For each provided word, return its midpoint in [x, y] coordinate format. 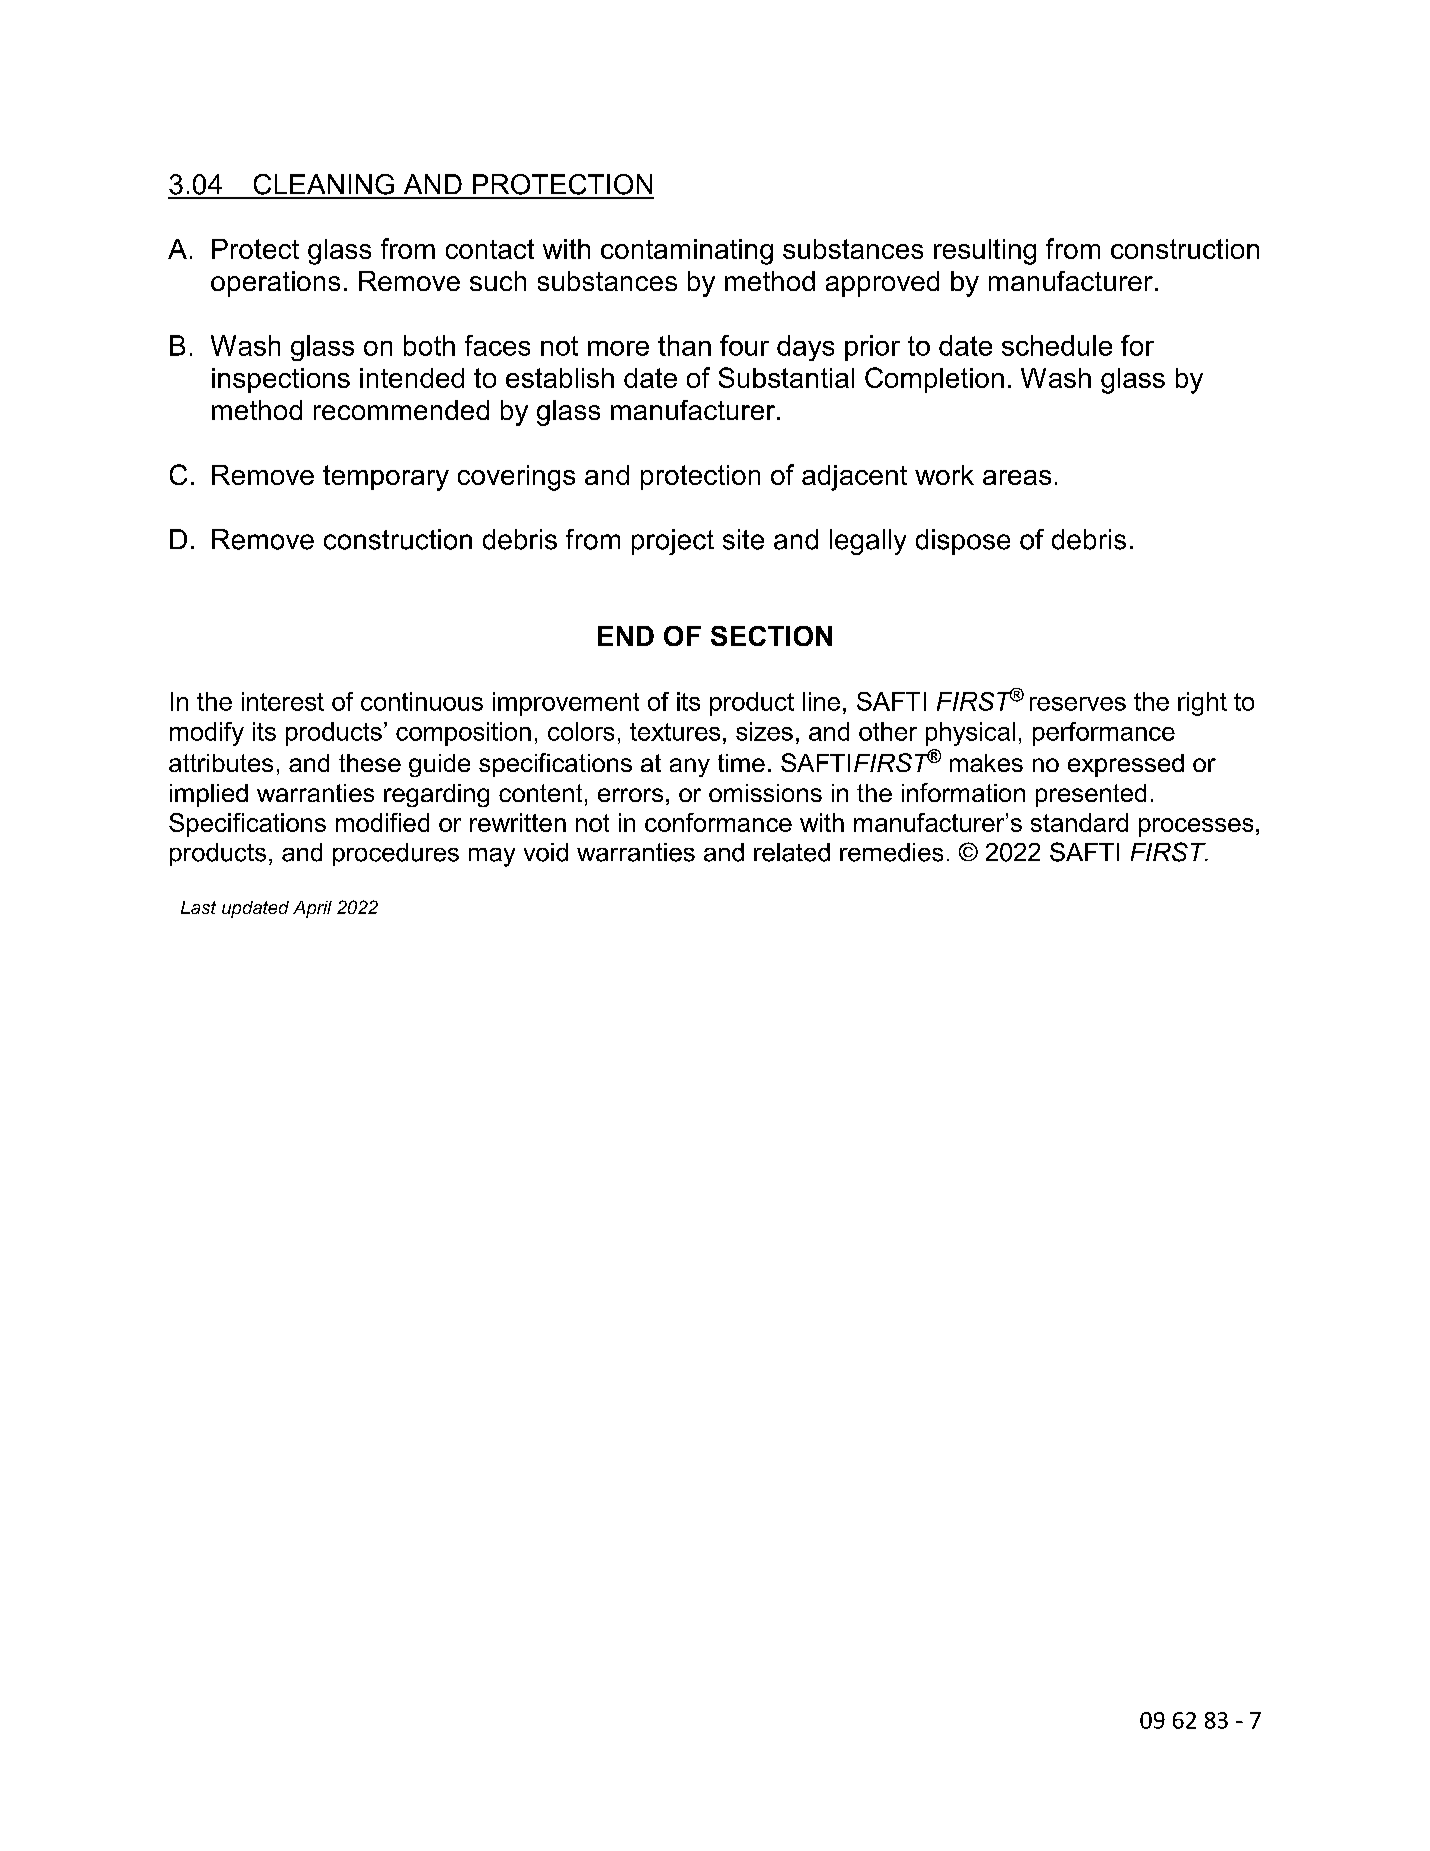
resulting [985, 252]
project [673, 542]
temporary [386, 478]
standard [1079, 822]
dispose [963, 542]
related [792, 852]
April [312, 909]
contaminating [687, 252]
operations [275, 284]
